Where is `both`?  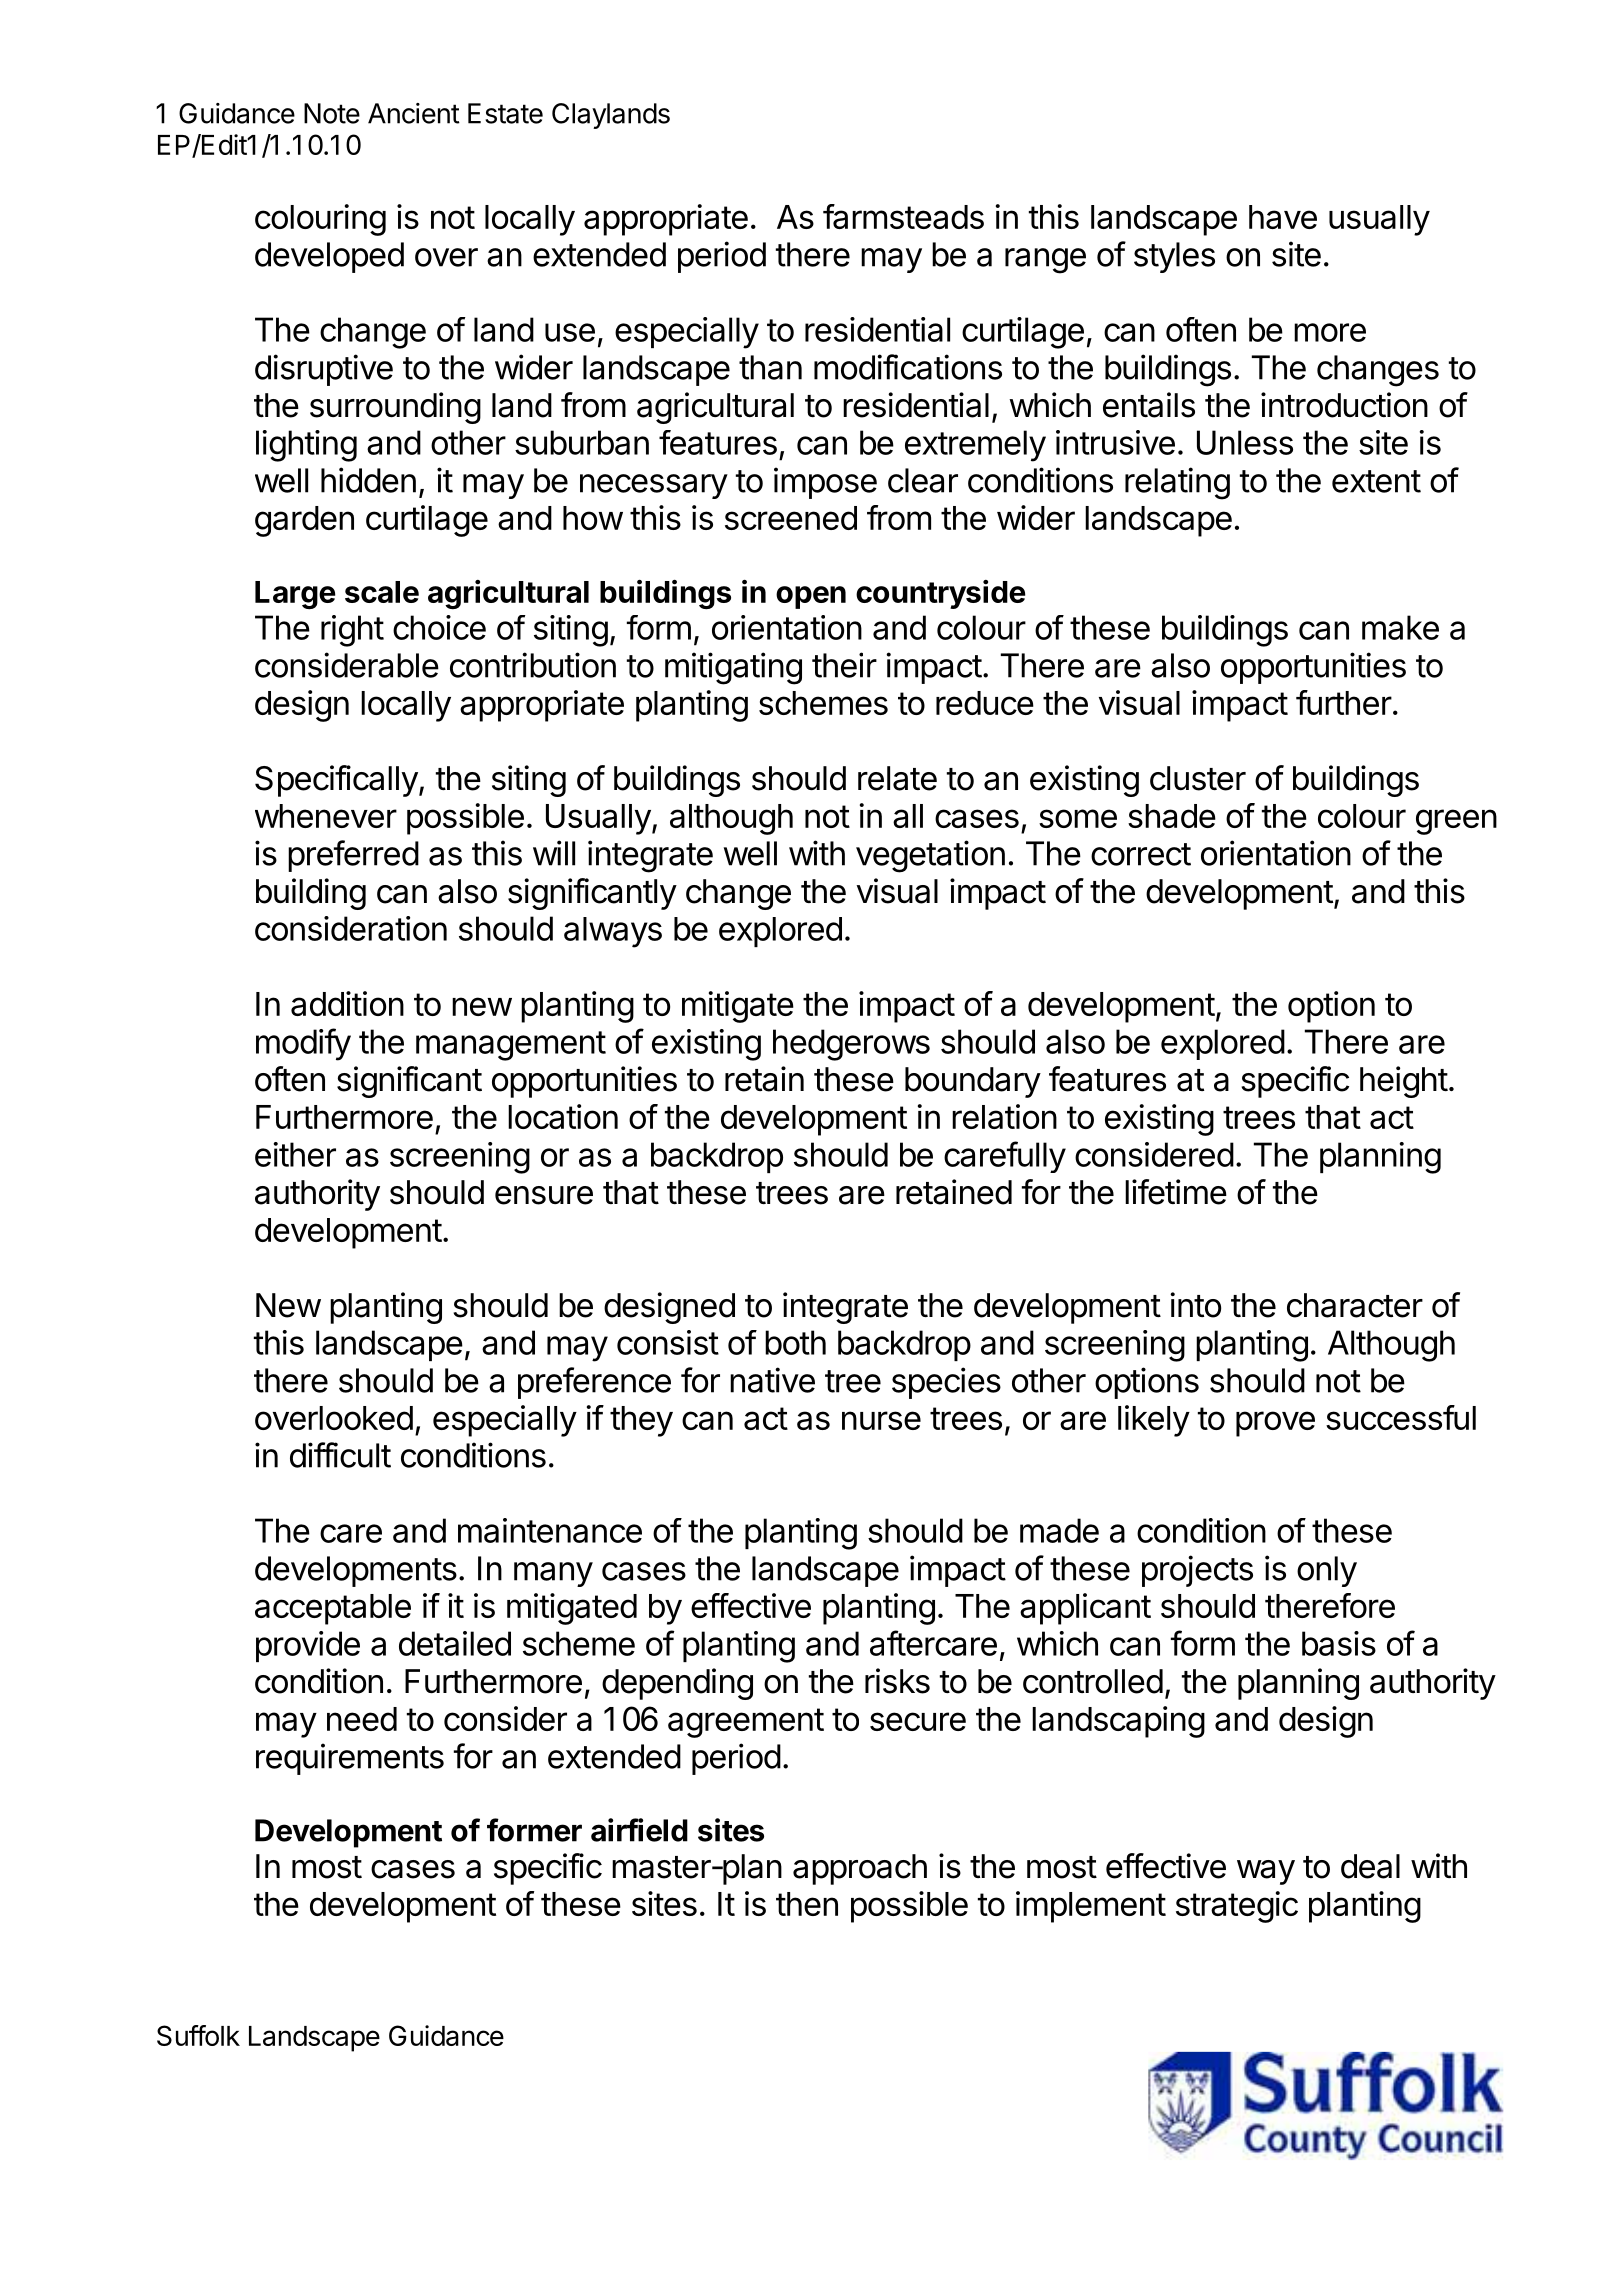 both is located at coordinates (795, 1342).
